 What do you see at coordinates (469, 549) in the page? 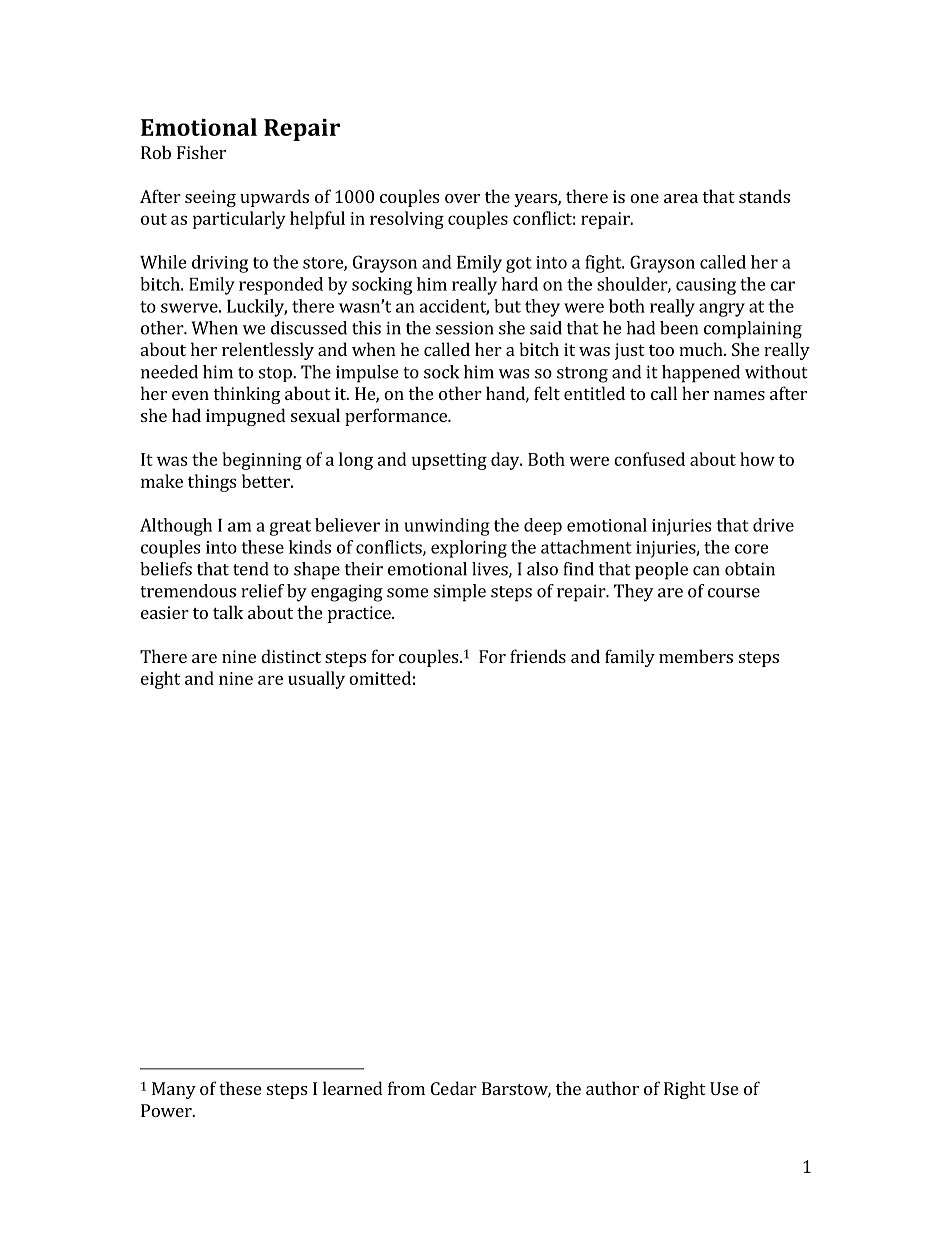
I see `exploring` at bounding box center [469, 549].
